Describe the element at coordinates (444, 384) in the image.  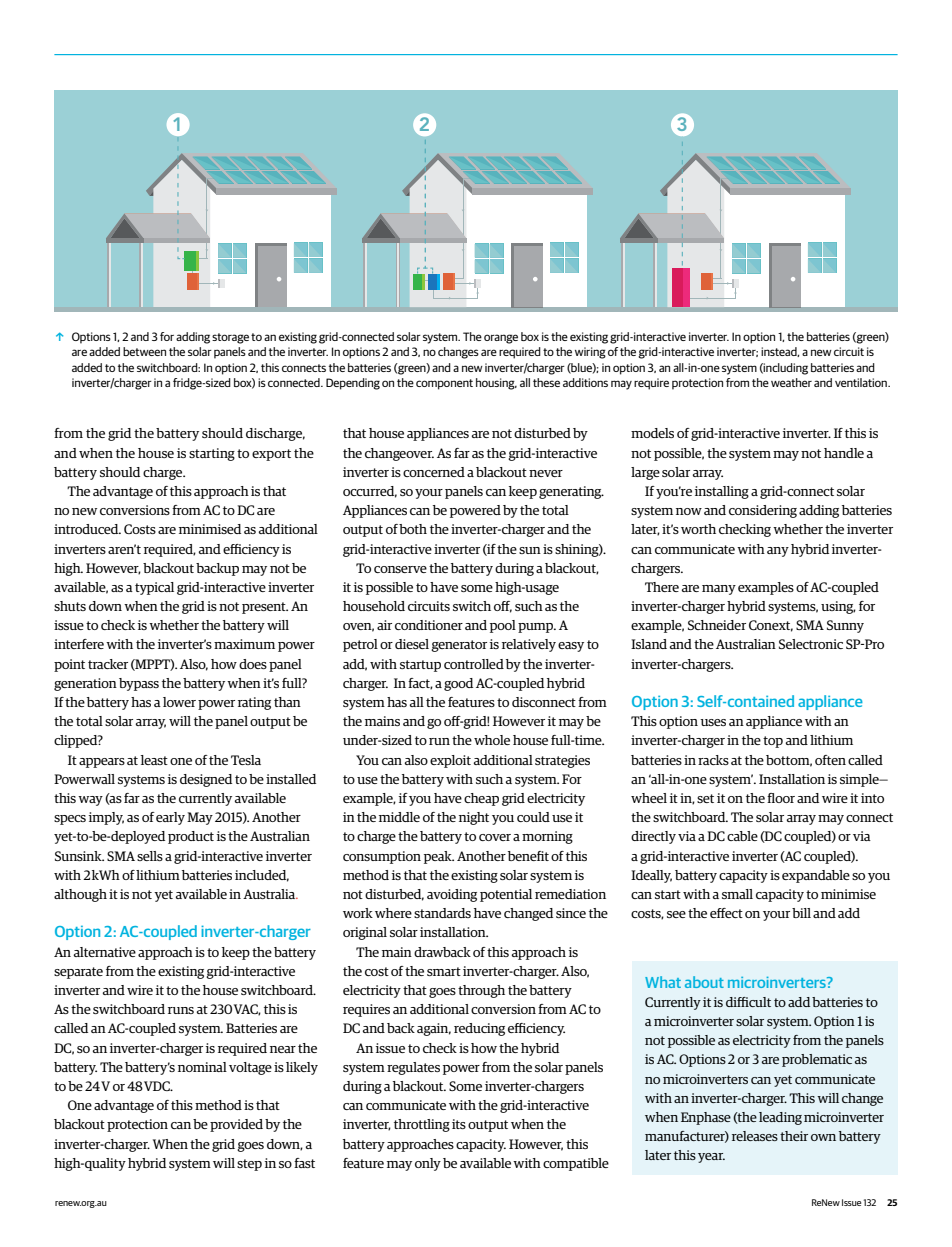
I see `component` at that location.
